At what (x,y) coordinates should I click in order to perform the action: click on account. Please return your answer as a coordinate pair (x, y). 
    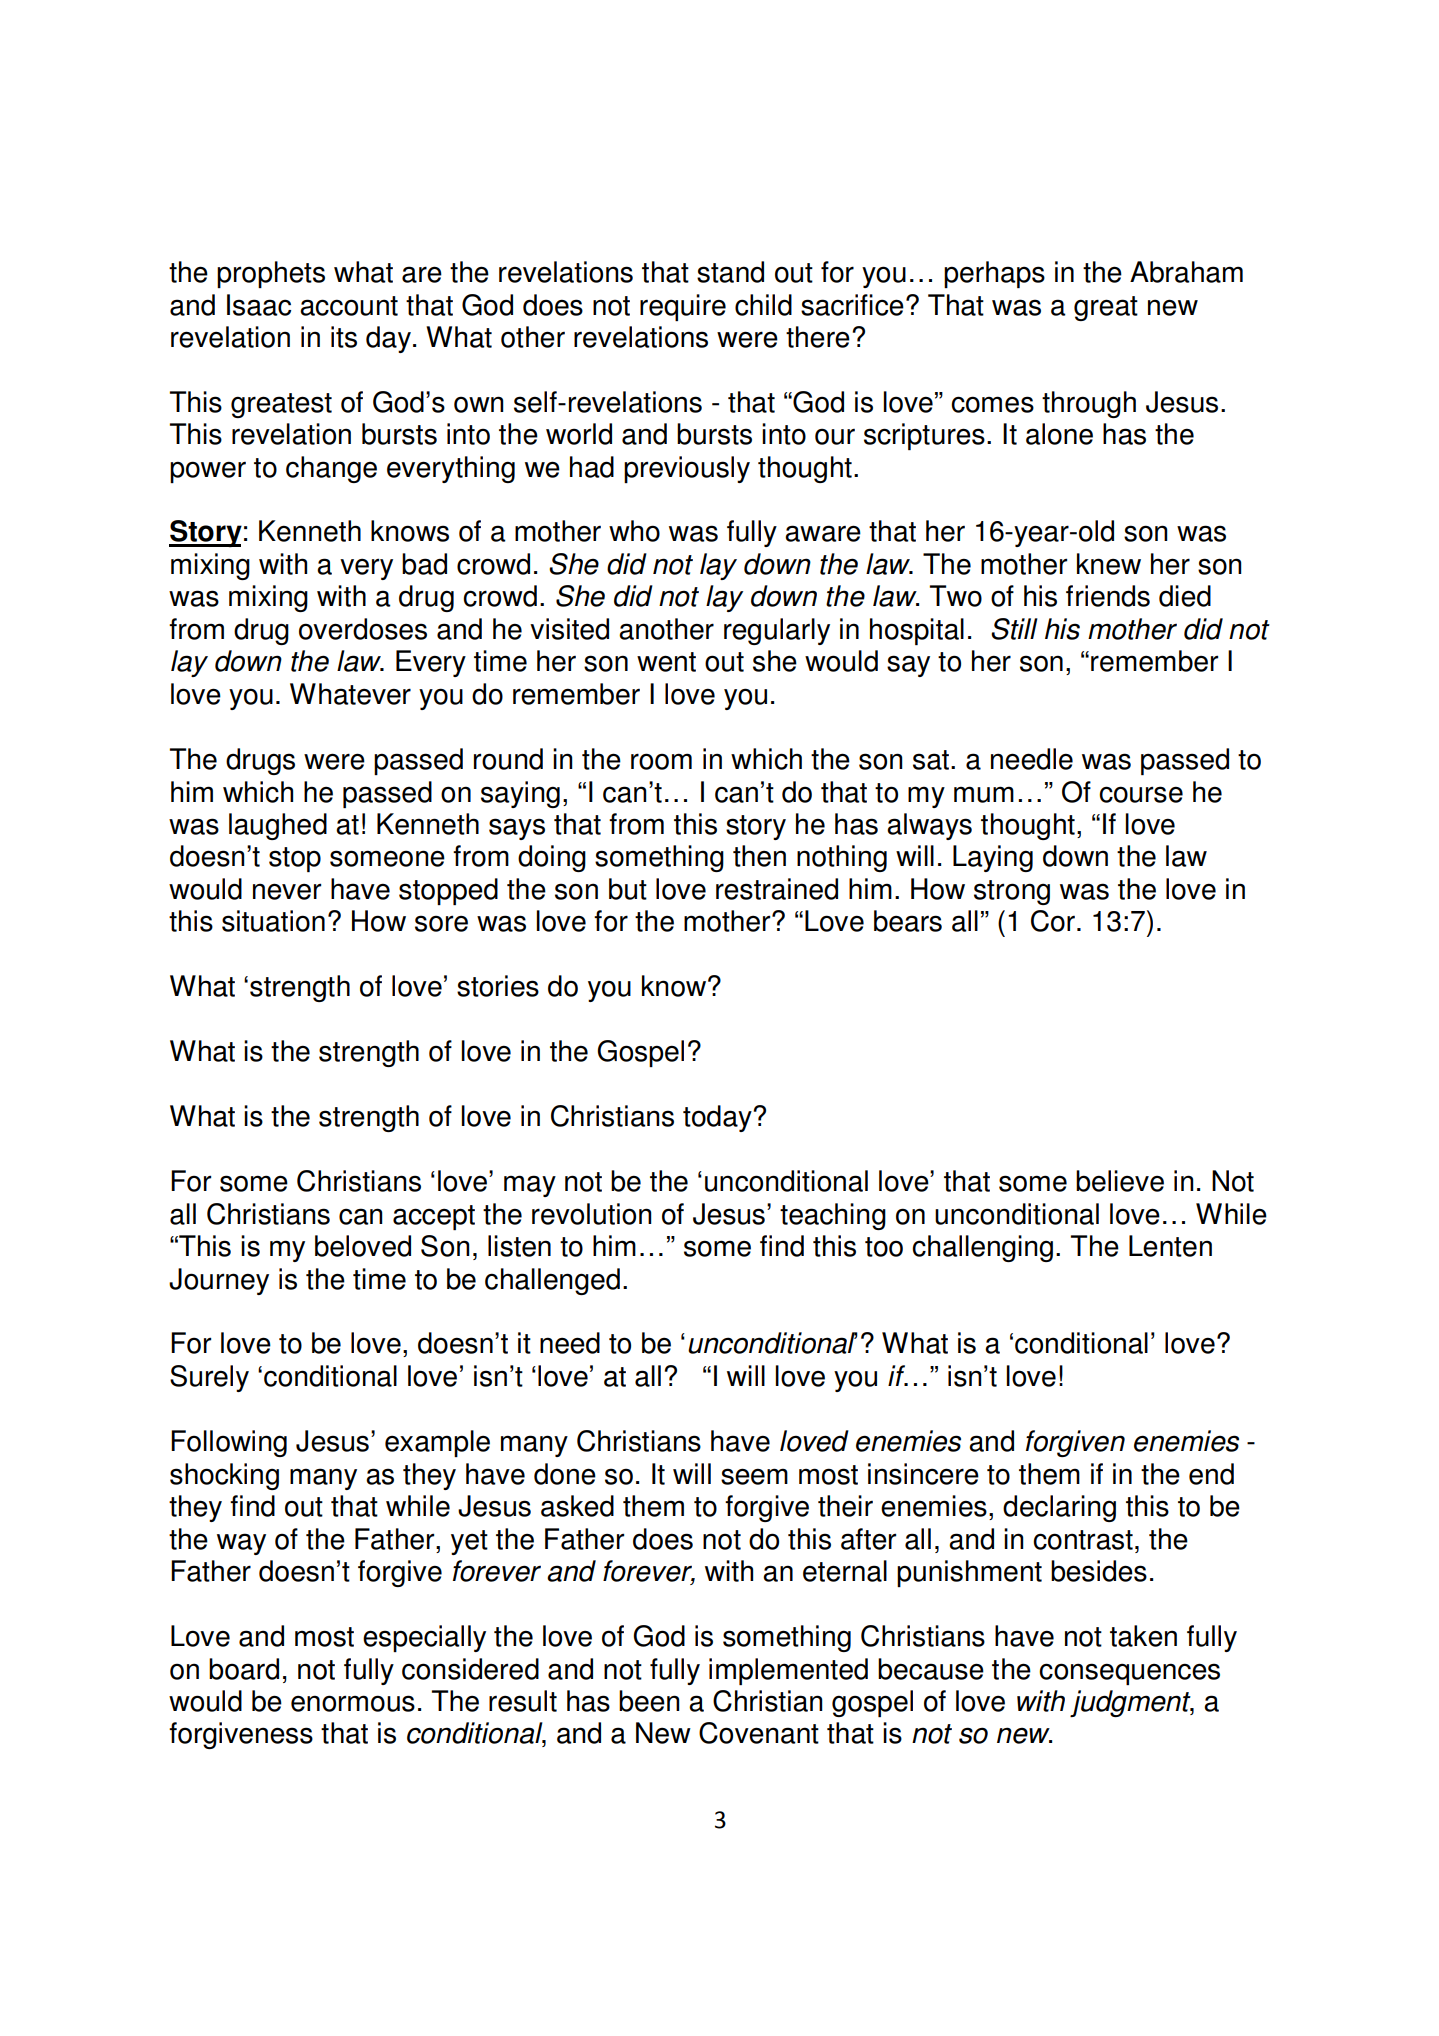
    Looking at the image, I should click on (349, 306).
